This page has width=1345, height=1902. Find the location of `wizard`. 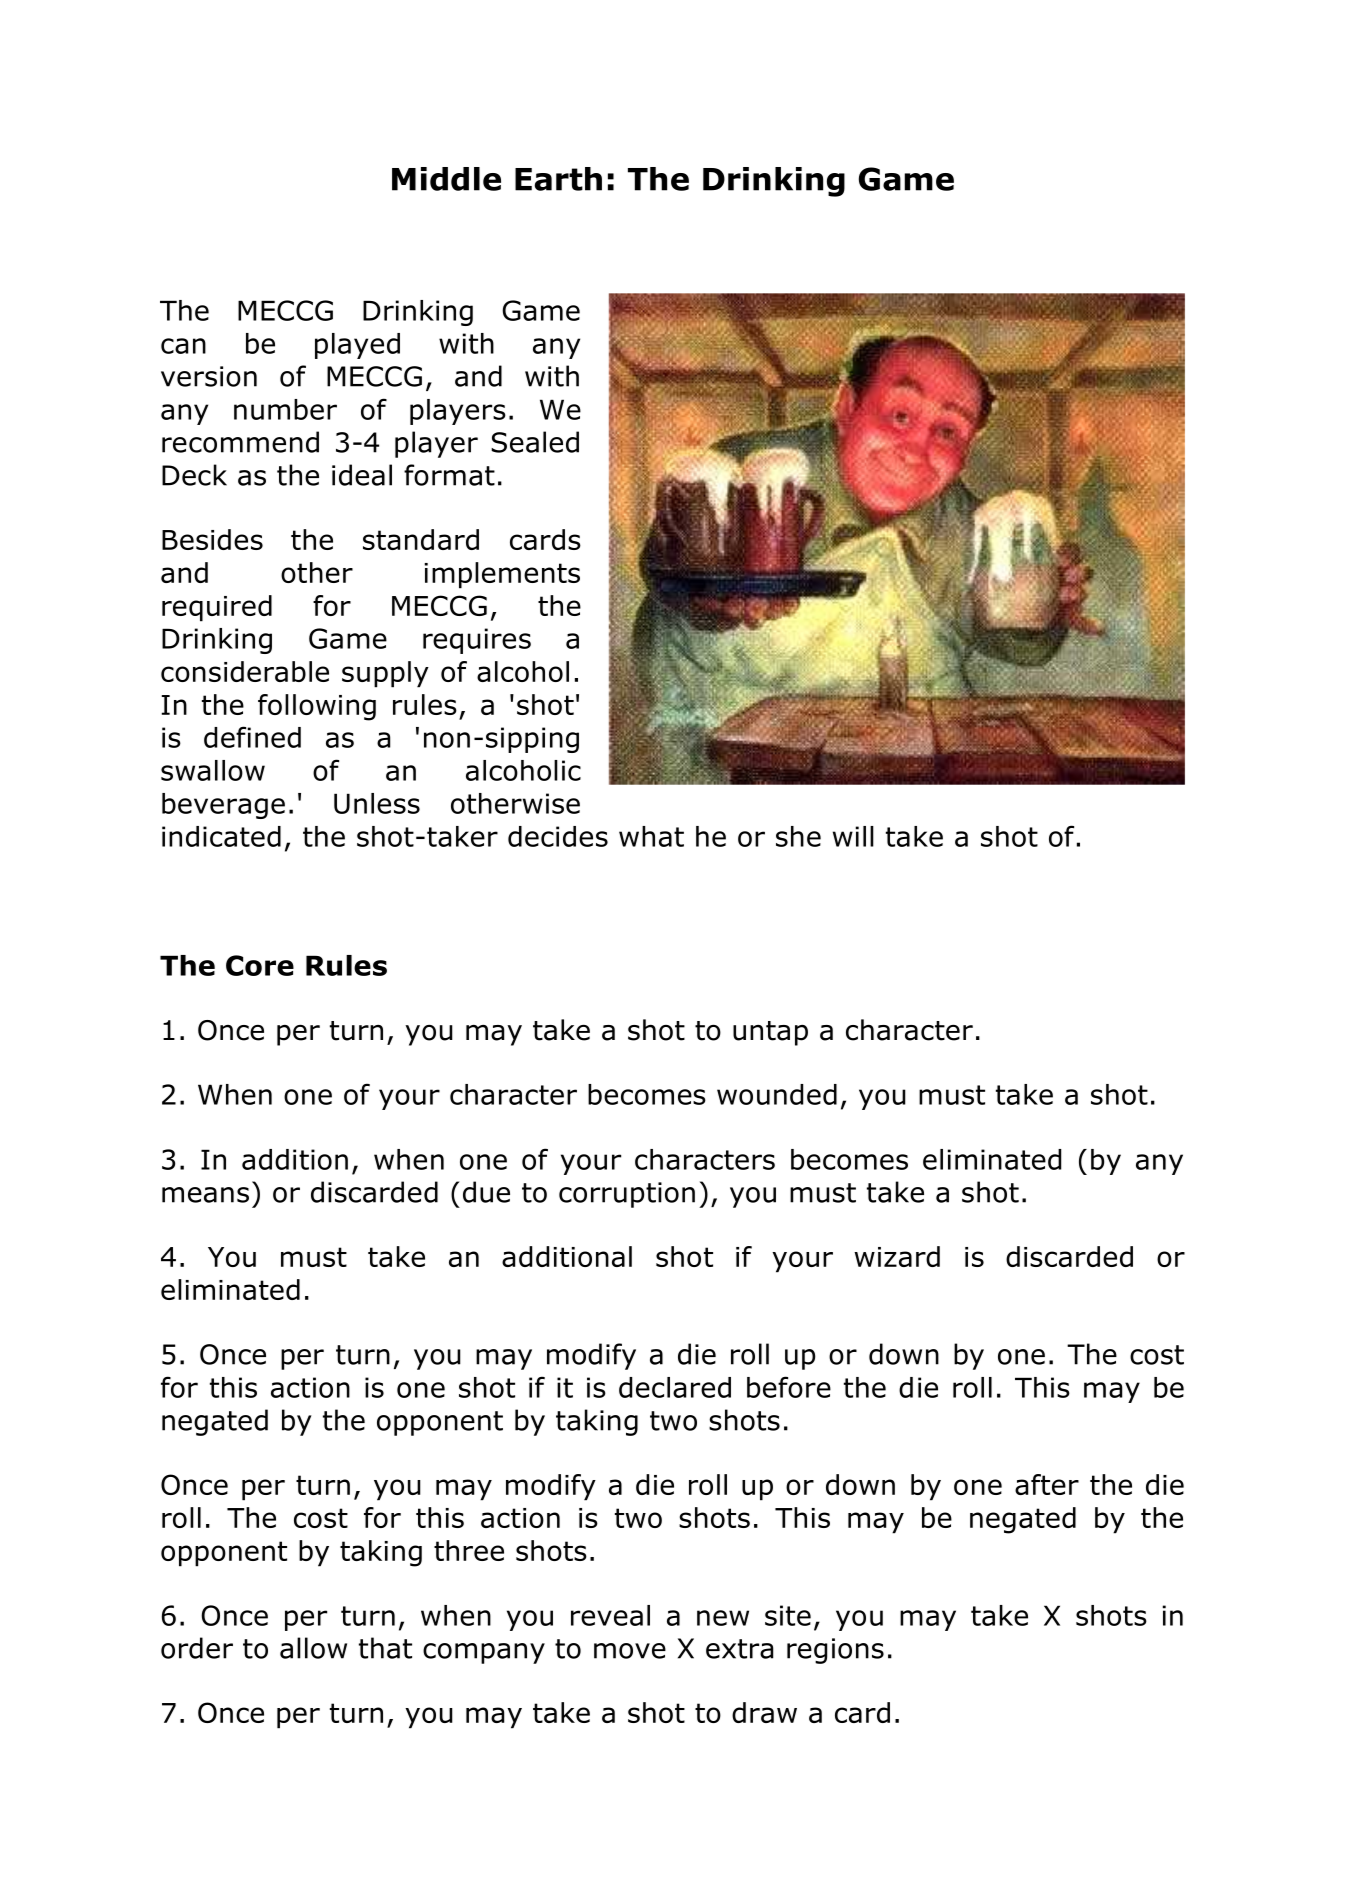

wizard is located at coordinates (897, 1256).
